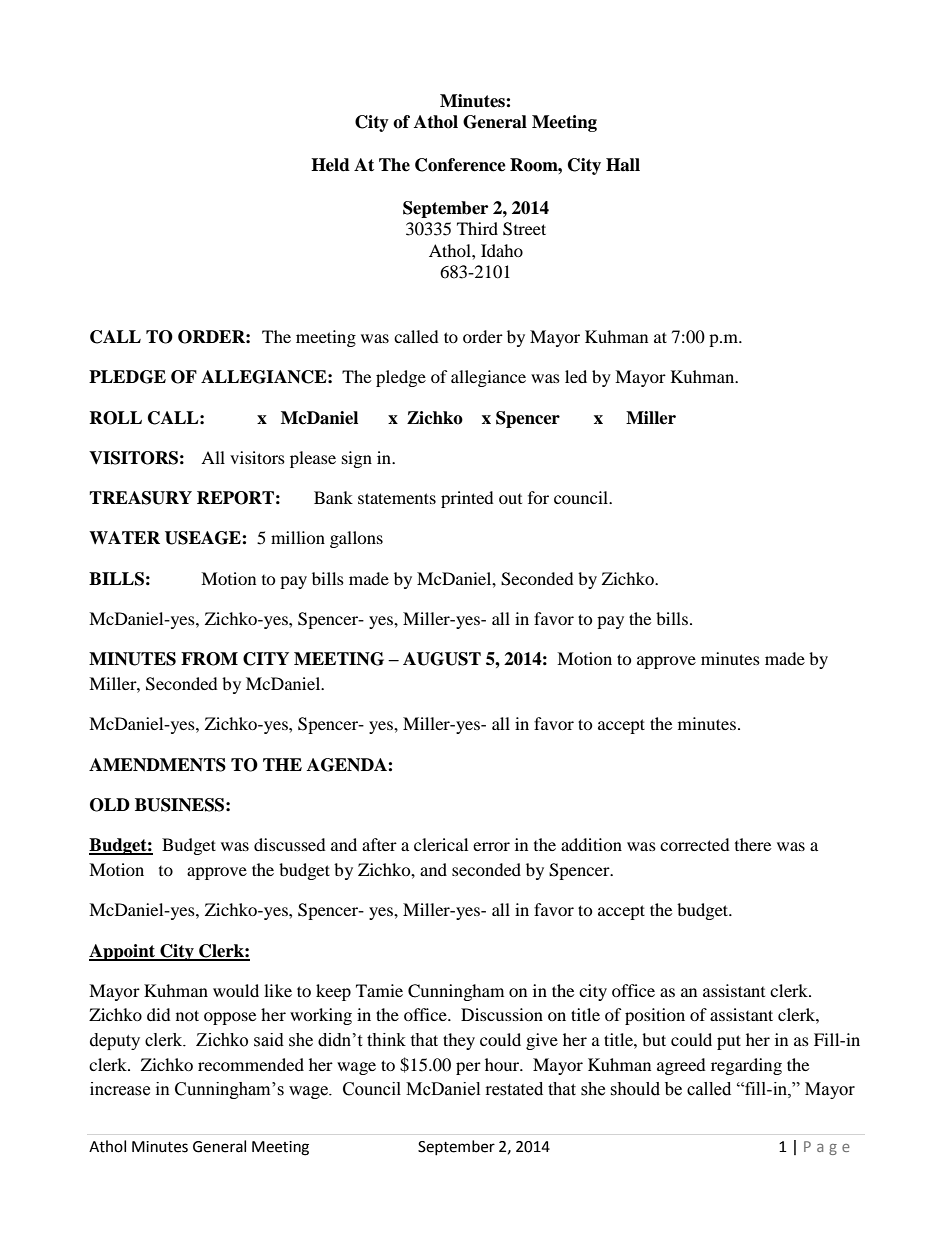 The image size is (952, 1233). Describe the element at coordinates (209, 659) in the screenshot. I see `FROM` at that location.
